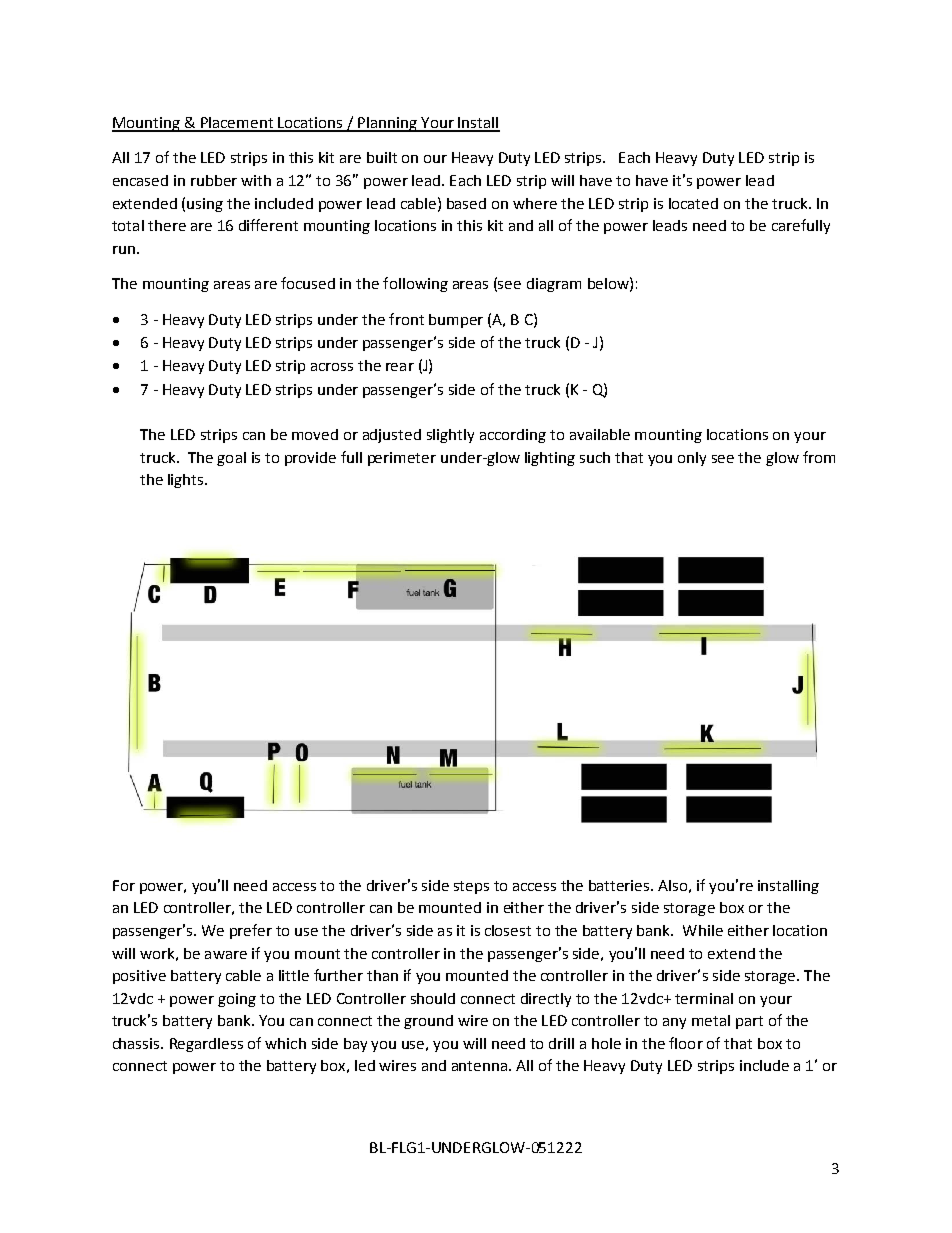 Image resolution: width=952 pixels, height=1233 pixels. What do you see at coordinates (187, 481) in the page?
I see `lights` at bounding box center [187, 481].
